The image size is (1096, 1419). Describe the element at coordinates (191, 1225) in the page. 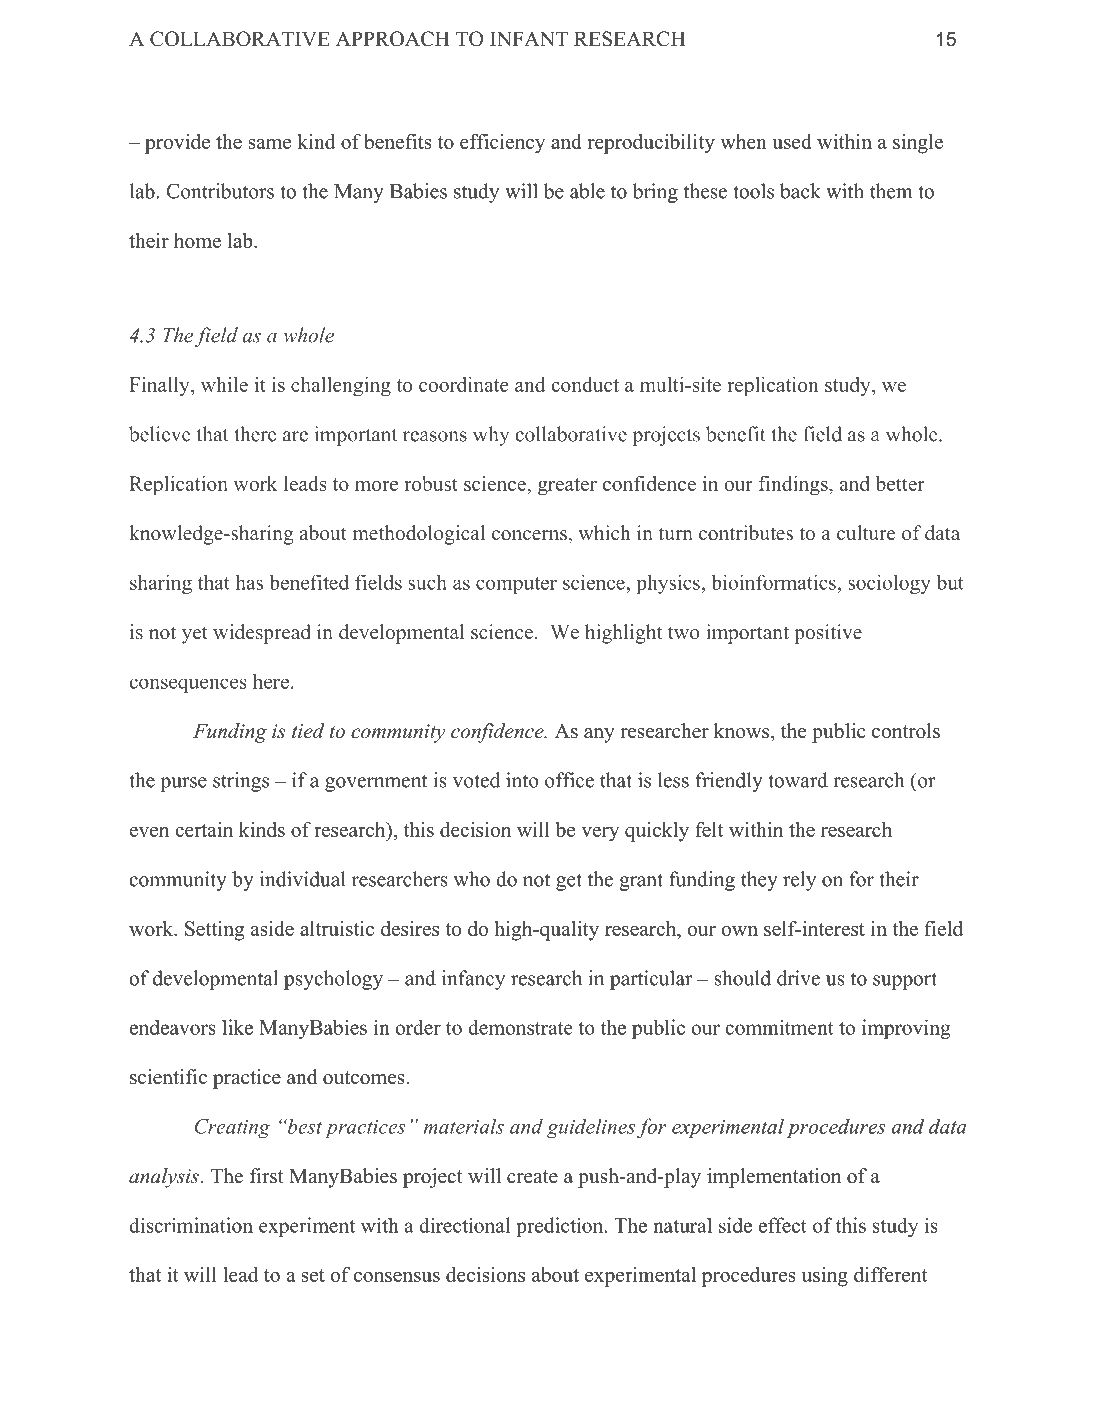

I see `discrimination` at that location.
